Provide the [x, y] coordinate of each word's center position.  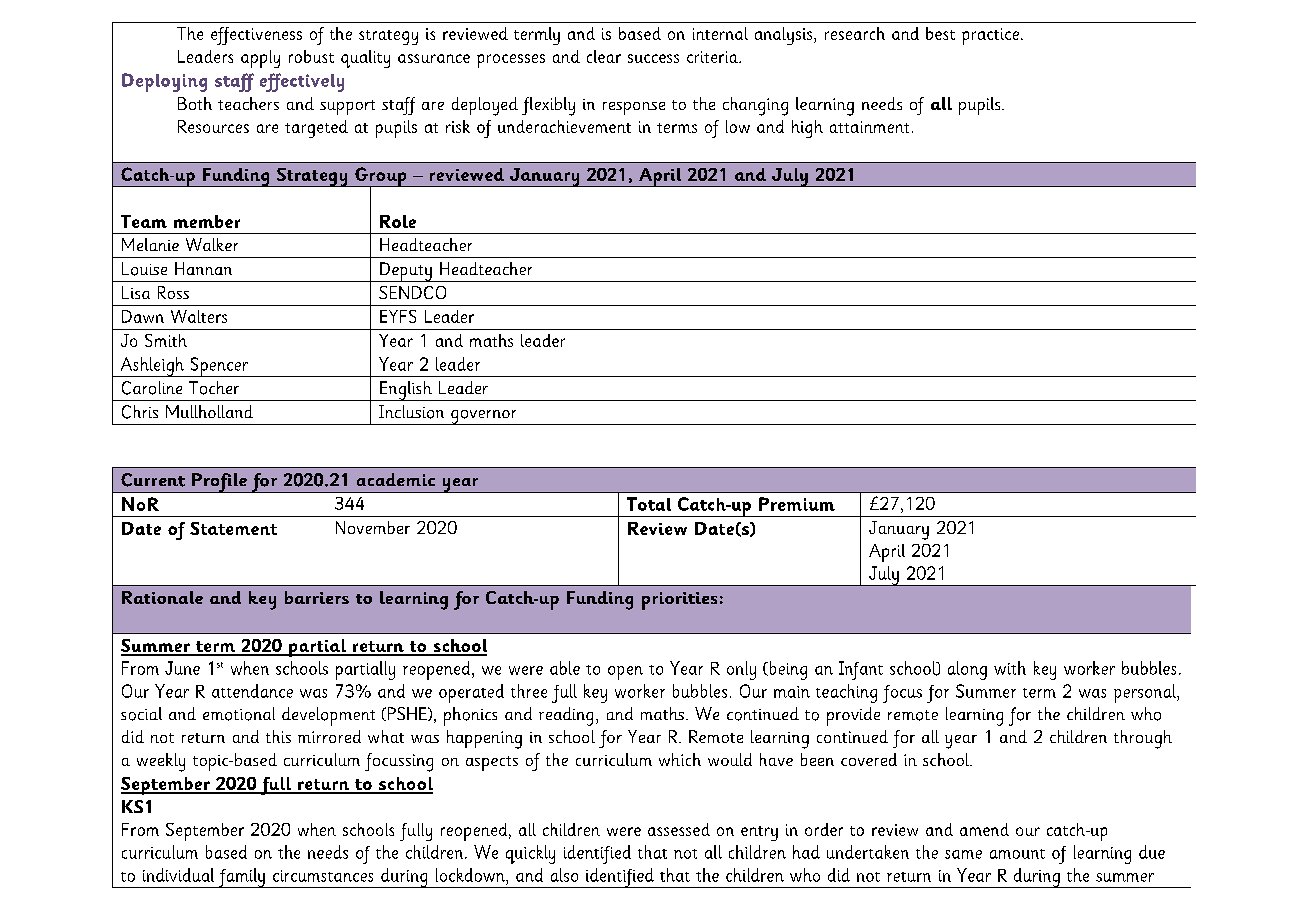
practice [990, 36]
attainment [869, 127]
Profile [219, 483]
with [1010, 668]
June [182, 668]
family [241, 878]
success [653, 58]
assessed [679, 829]
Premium [797, 504]
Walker [212, 244]
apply [260, 59]
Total [649, 504]
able [565, 668]
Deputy [406, 272]
